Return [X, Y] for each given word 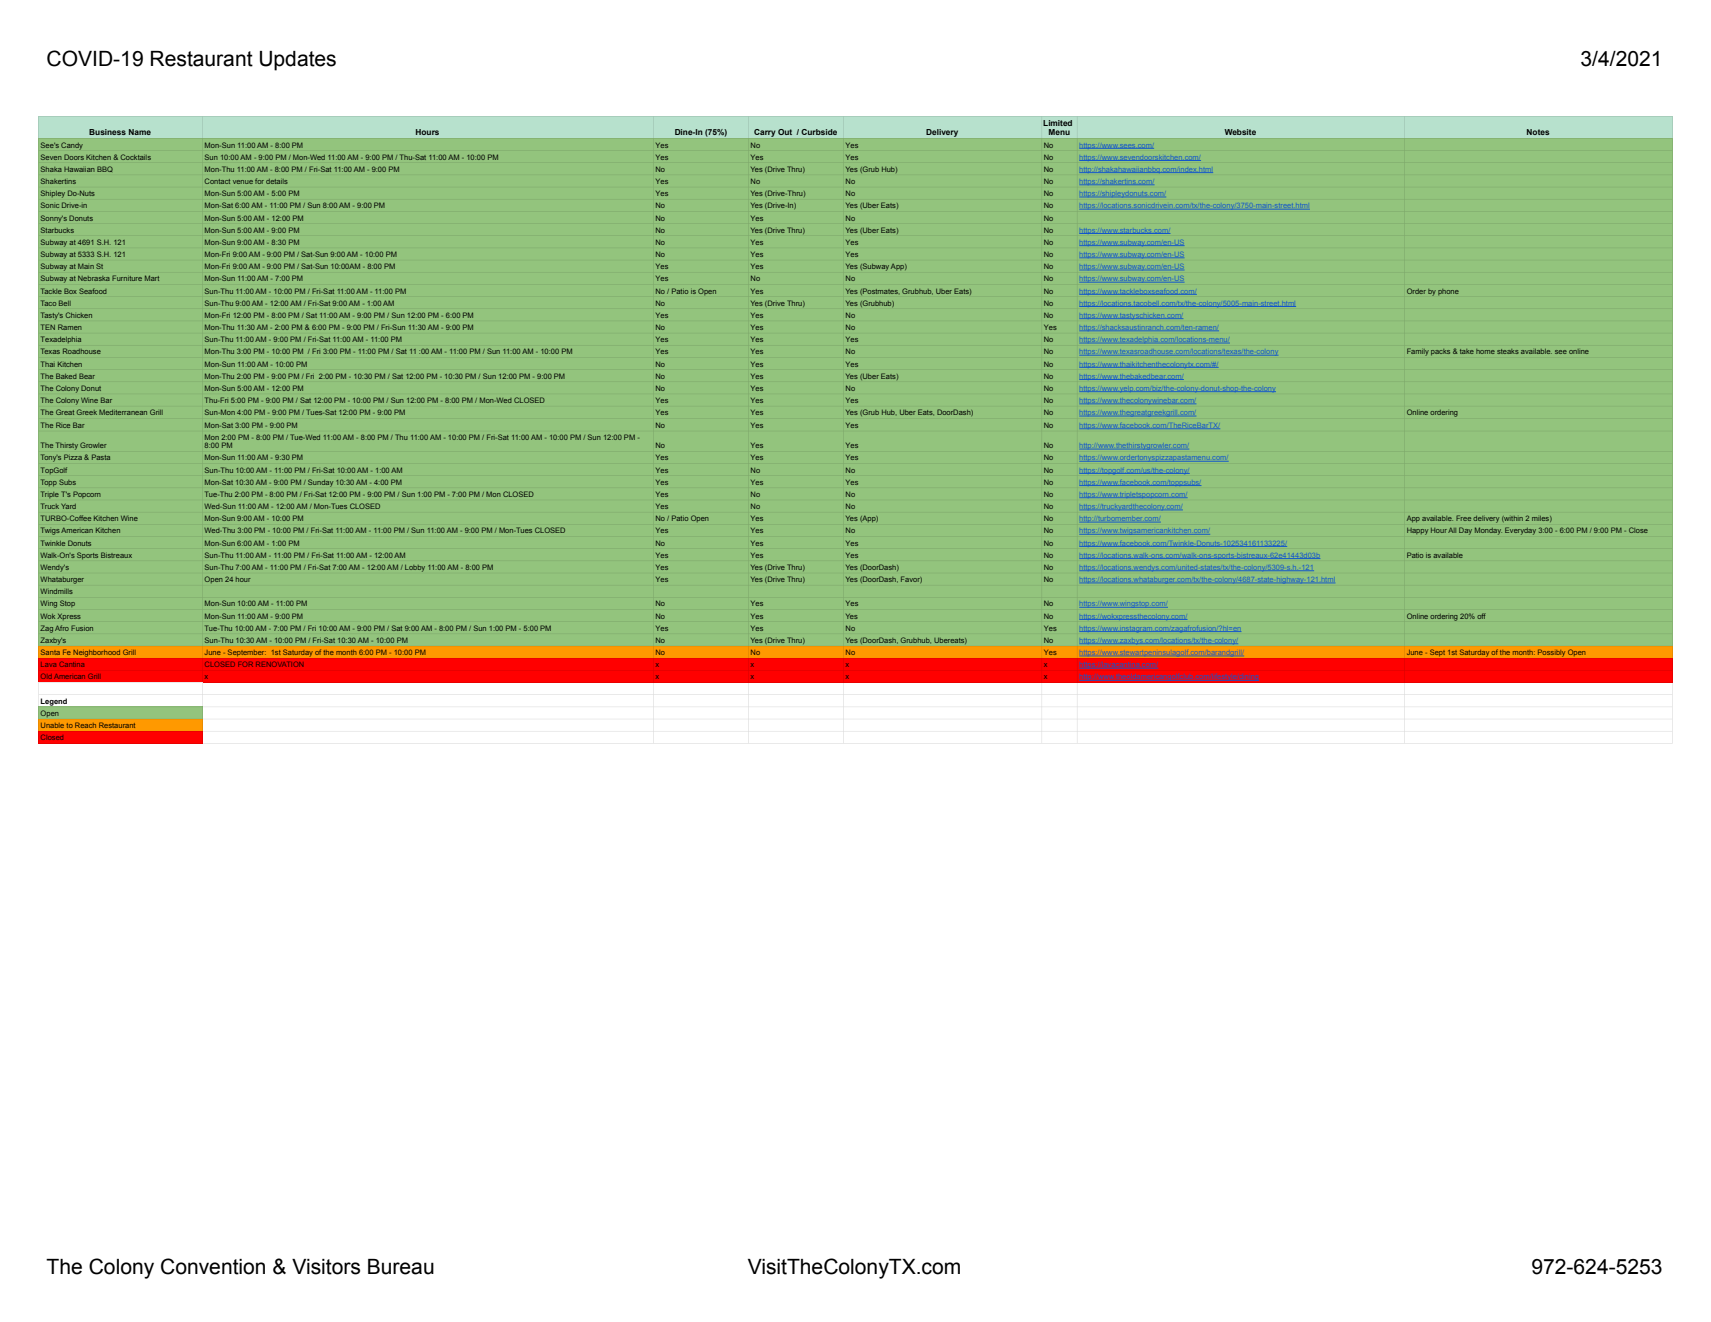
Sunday [320, 483]
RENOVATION [279, 664]
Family [1418, 352]
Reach [85, 725]
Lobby [415, 568]
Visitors [326, 1267]
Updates [298, 61]
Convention [213, 1266]
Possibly [1551, 652]
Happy [1417, 531]
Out [785, 132]
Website [1240, 132]
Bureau [401, 1267]
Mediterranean [123, 412]
